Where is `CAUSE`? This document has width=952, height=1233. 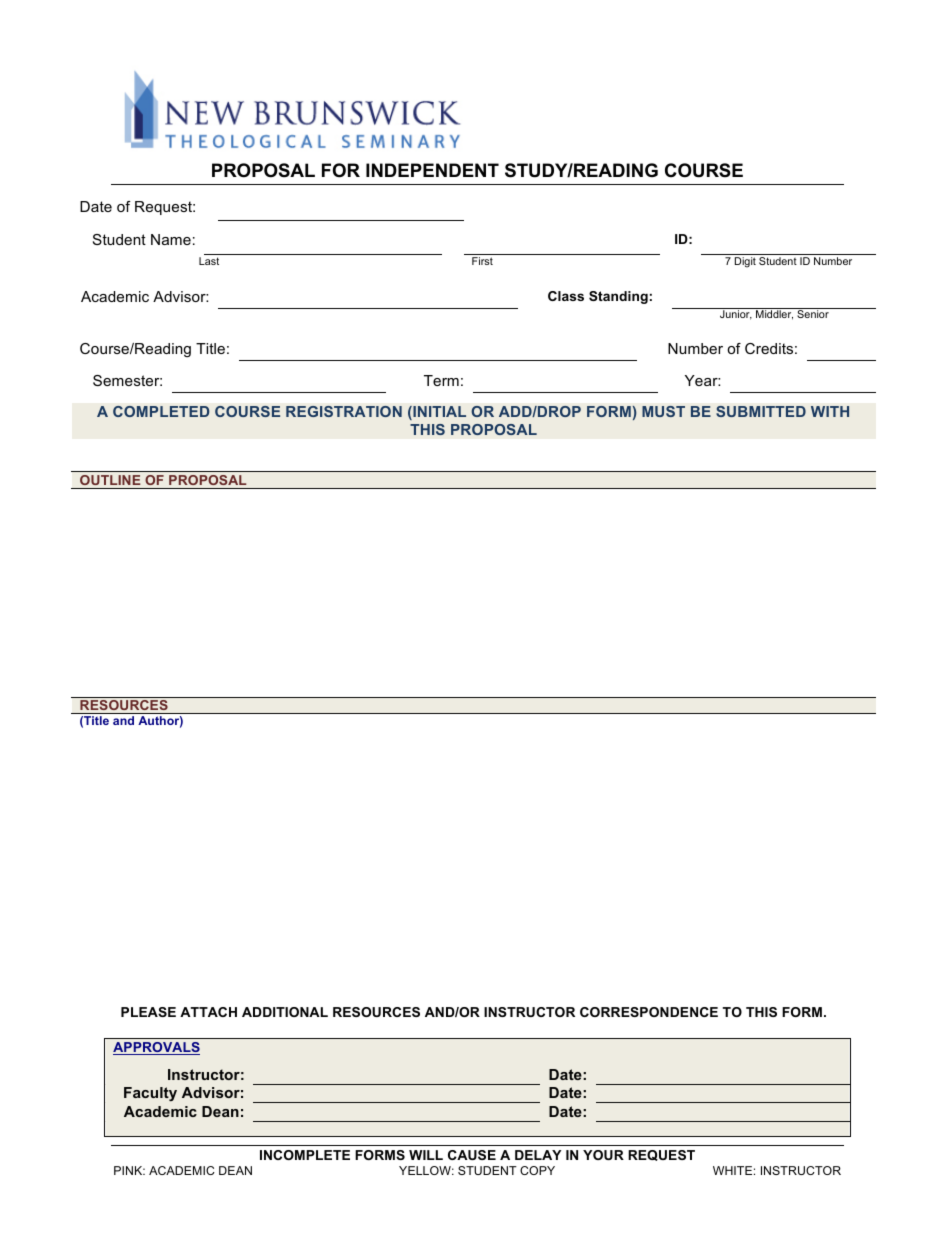 CAUSE is located at coordinates (472, 1155).
